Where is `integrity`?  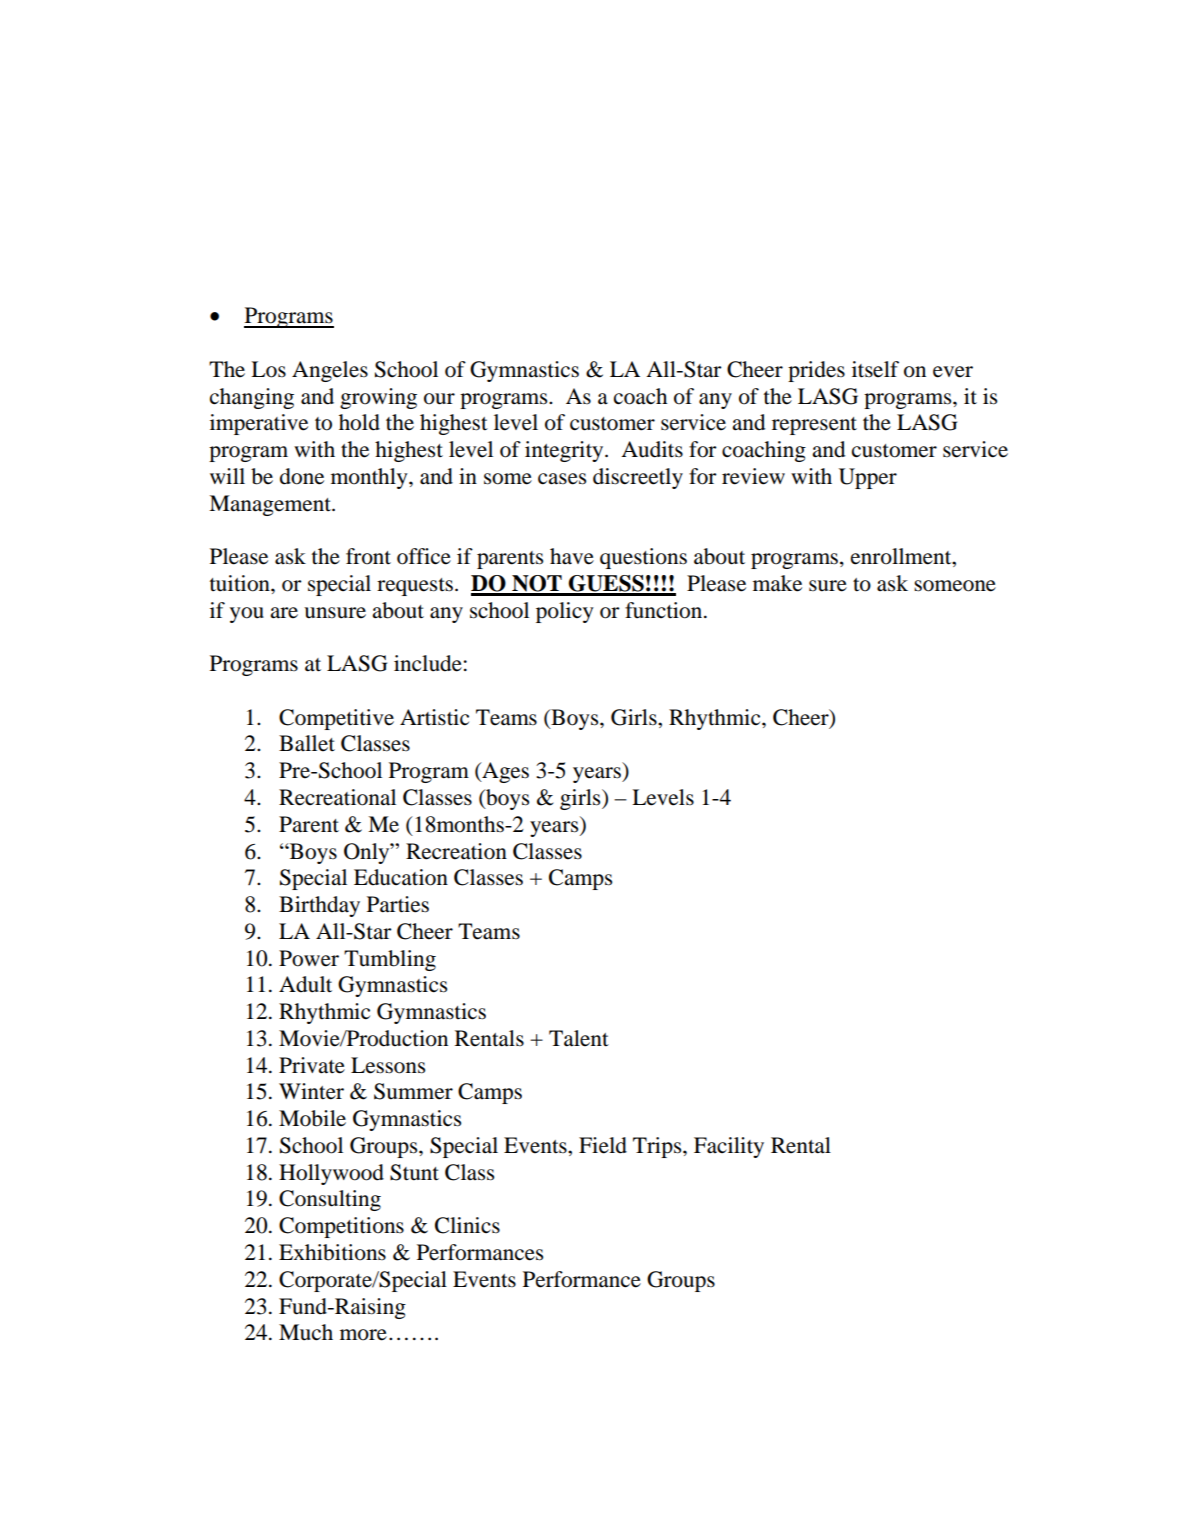 integrity is located at coordinates (565, 451).
